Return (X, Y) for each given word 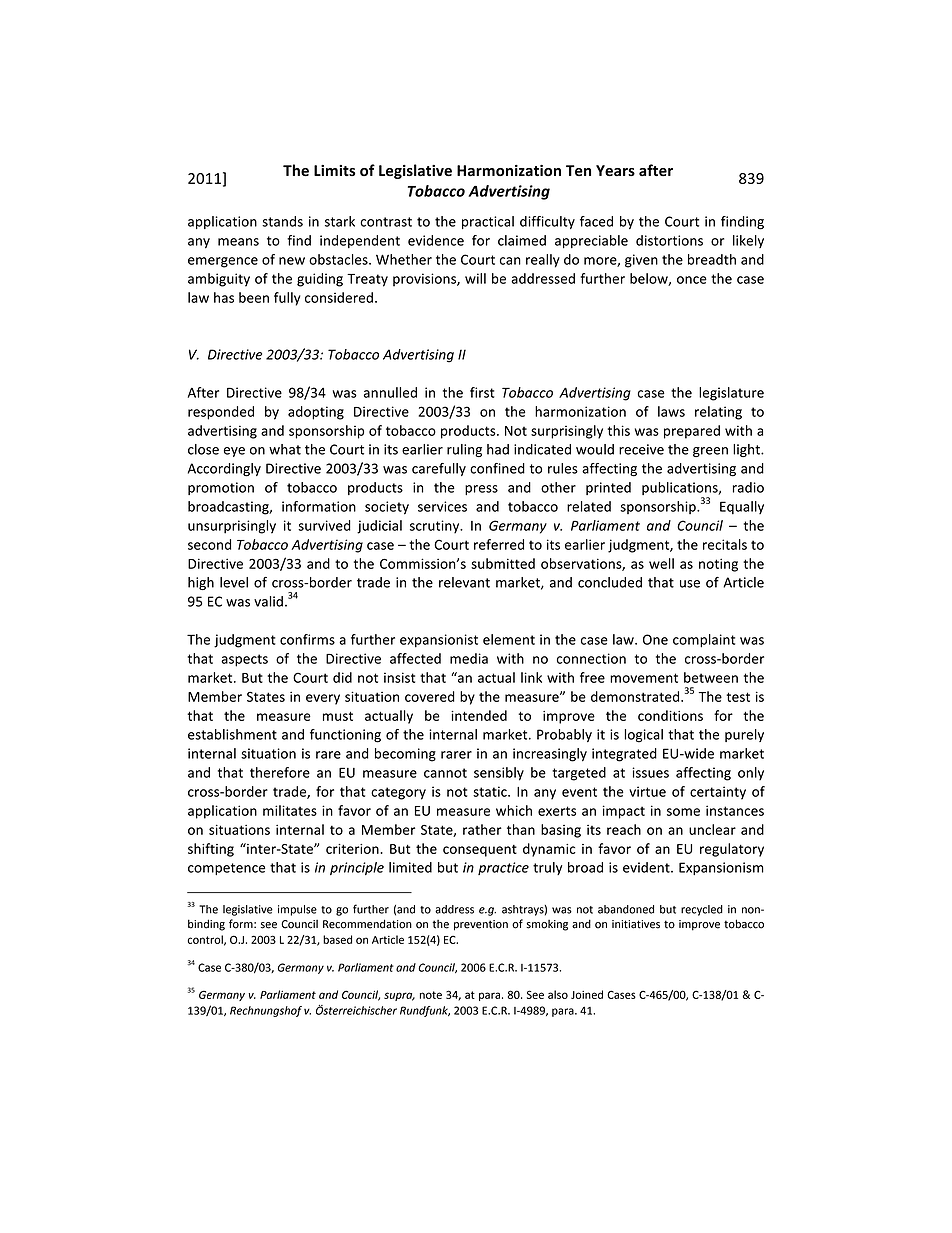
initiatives (636, 924)
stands (282, 221)
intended (479, 715)
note (431, 995)
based (337, 939)
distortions (669, 240)
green (710, 452)
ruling (464, 450)
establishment (232, 734)
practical (488, 222)
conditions (670, 715)
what (285, 449)
